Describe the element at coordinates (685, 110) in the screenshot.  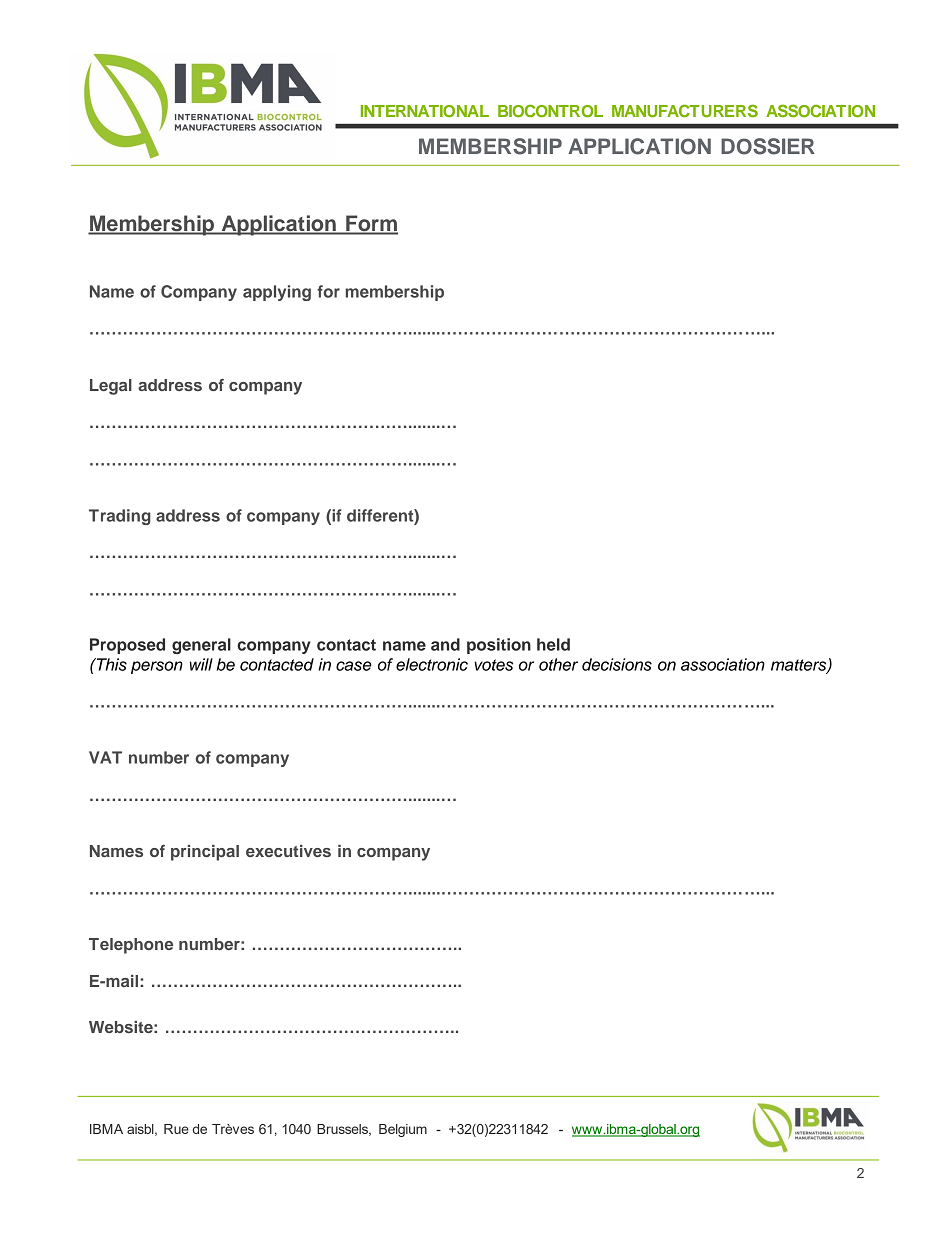
I see `MANUFACTURERS` at that location.
